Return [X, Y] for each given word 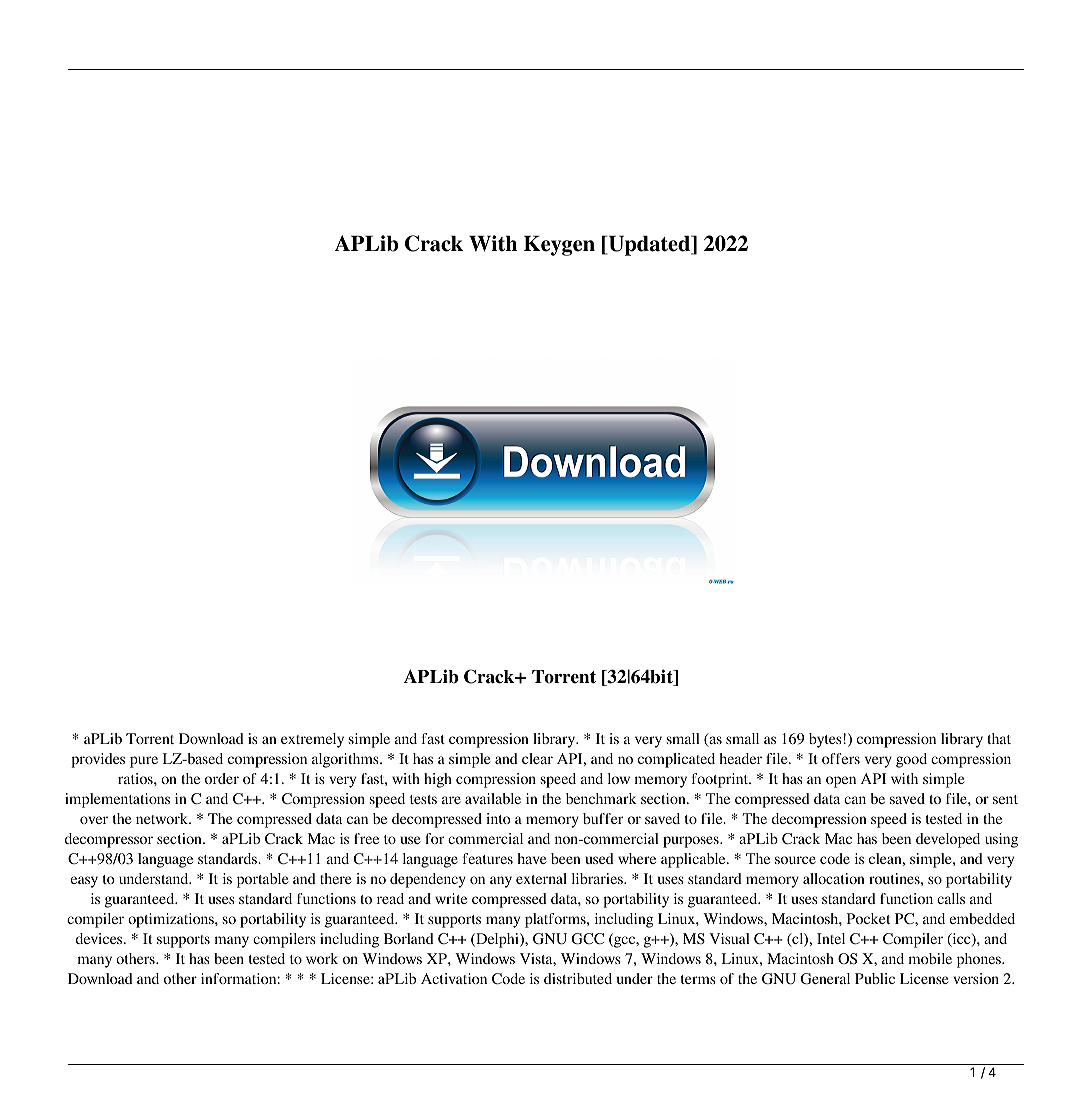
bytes [825, 740]
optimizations [172, 920]
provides [98, 760]
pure [144, 762]
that [999, 738]
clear [537, 758]
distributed [578, 978]
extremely [312, 740]
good [911, 760]
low [619, 778]
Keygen [559, 246]
